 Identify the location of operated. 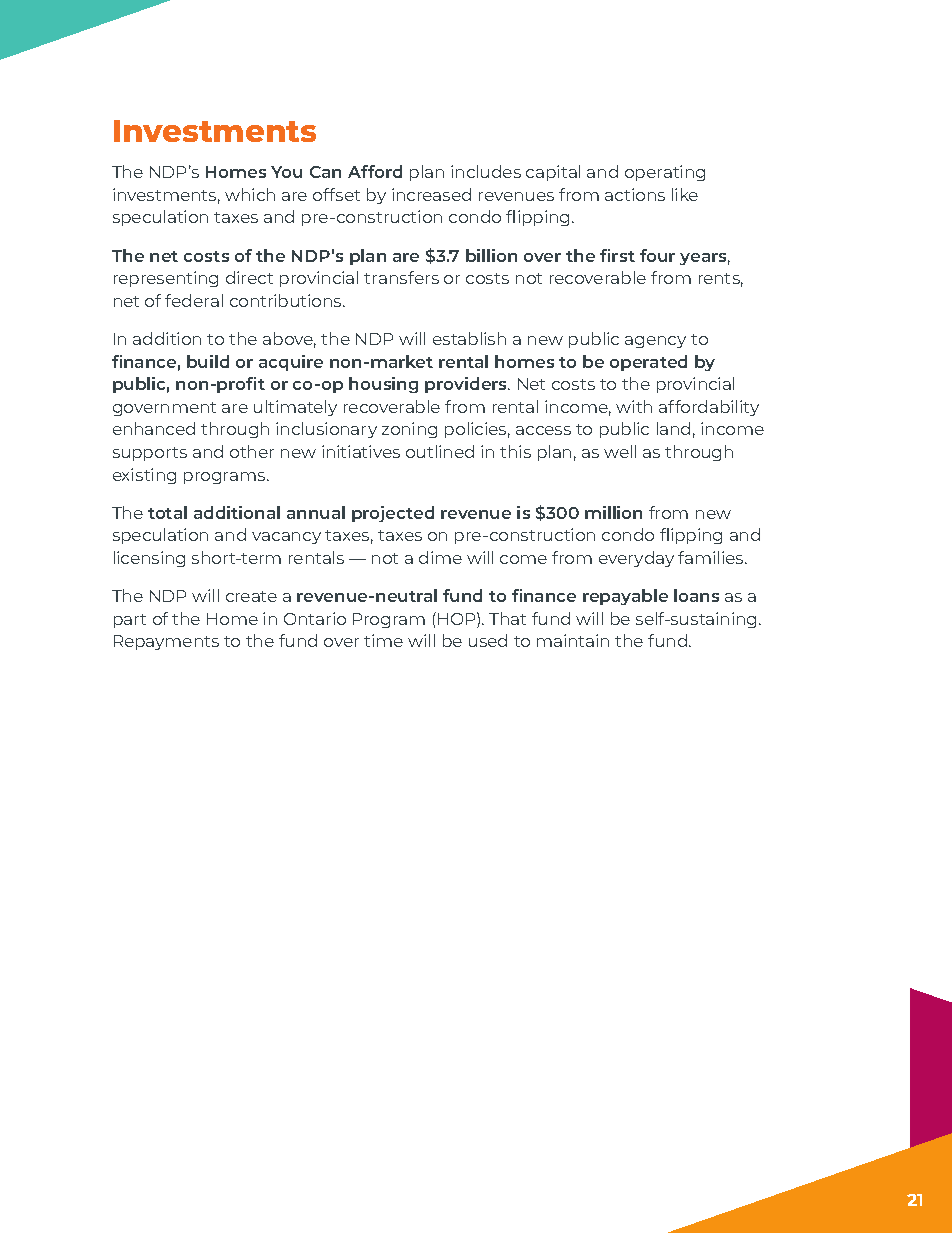
(648, 363).
